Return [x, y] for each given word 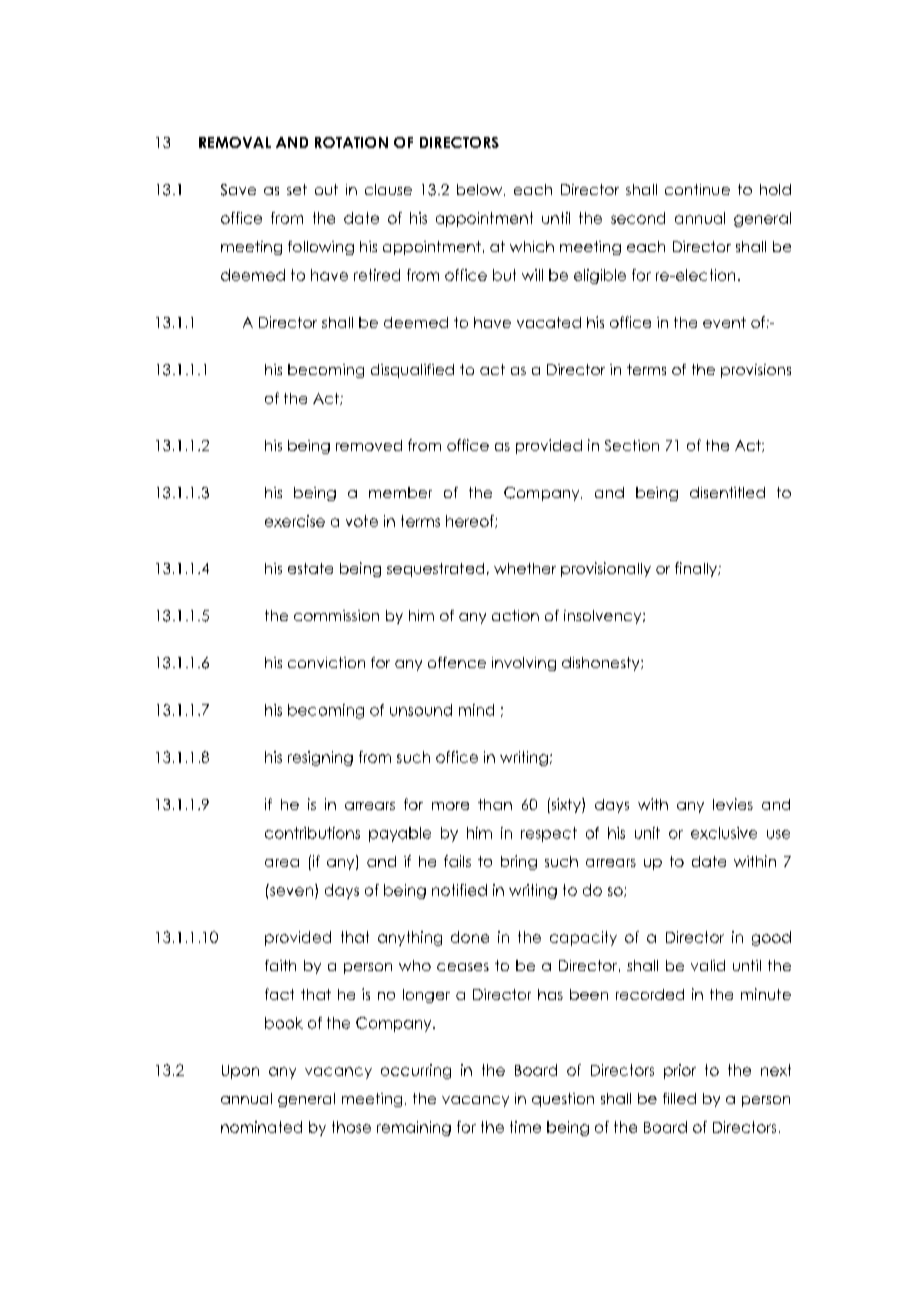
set [297, 189]
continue [697, 189]
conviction [326, 662]
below [481, 190]
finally [697, 569]
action [515, 615]
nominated [261, 1127]
